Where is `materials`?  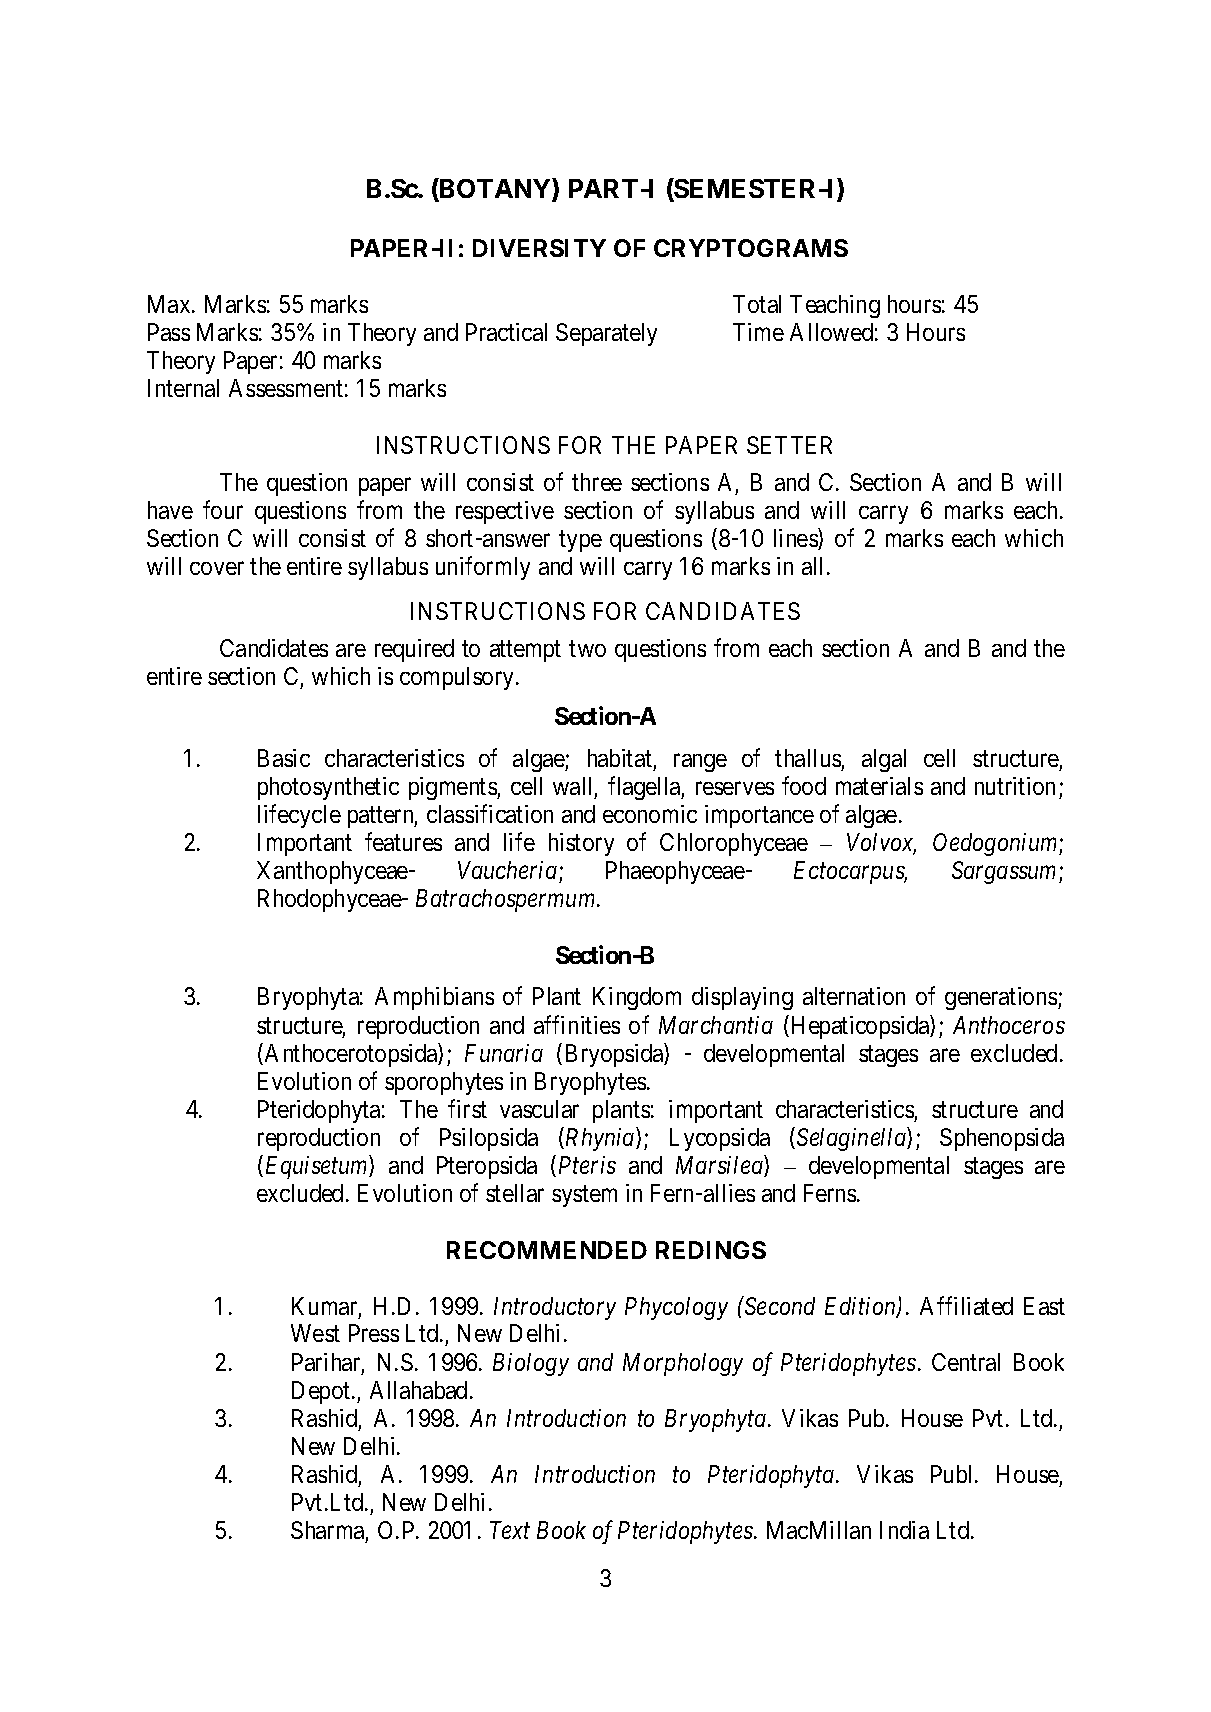
materials is located at coordinates (879, 786).
